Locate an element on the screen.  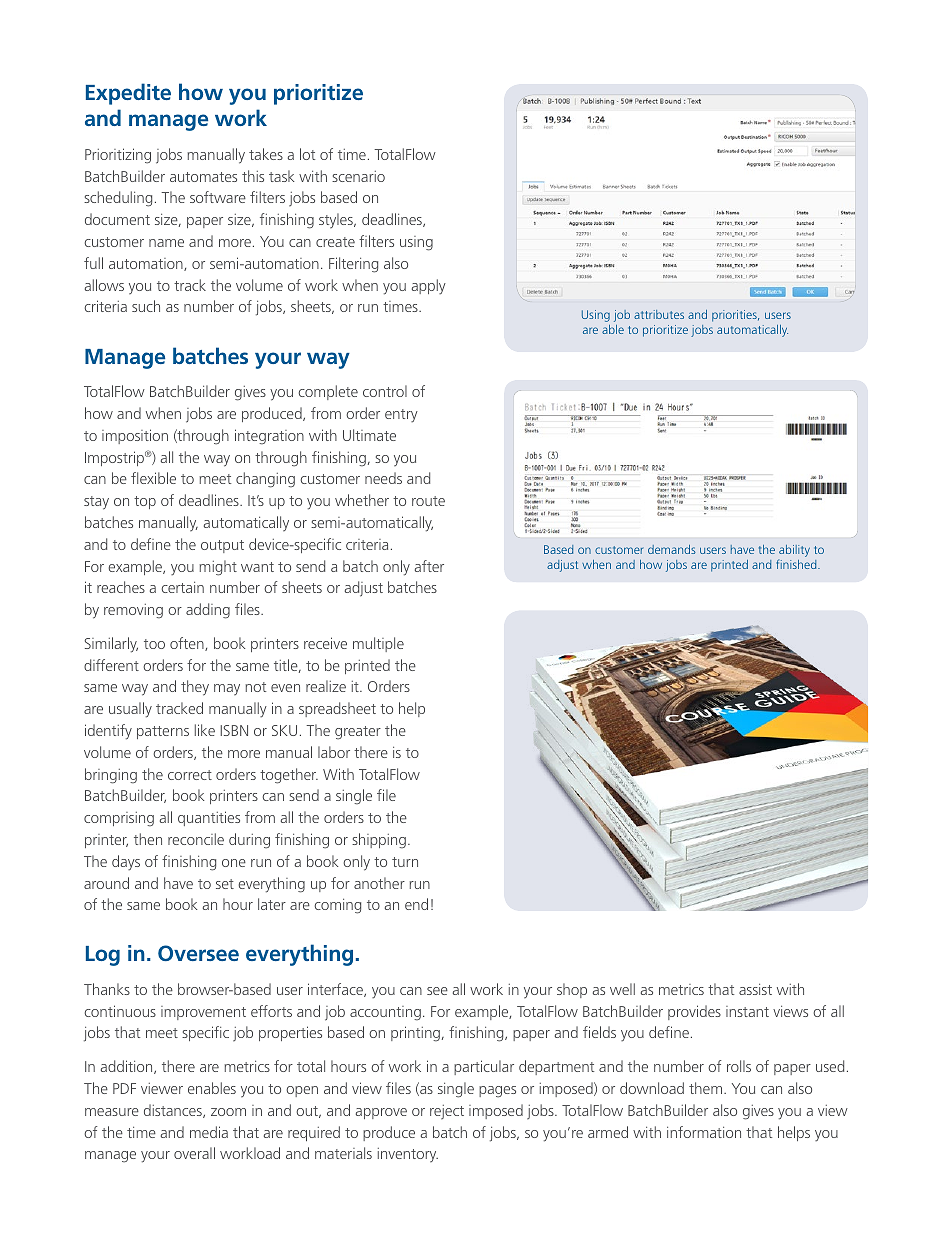
often is located at coordinates (188, 644).
